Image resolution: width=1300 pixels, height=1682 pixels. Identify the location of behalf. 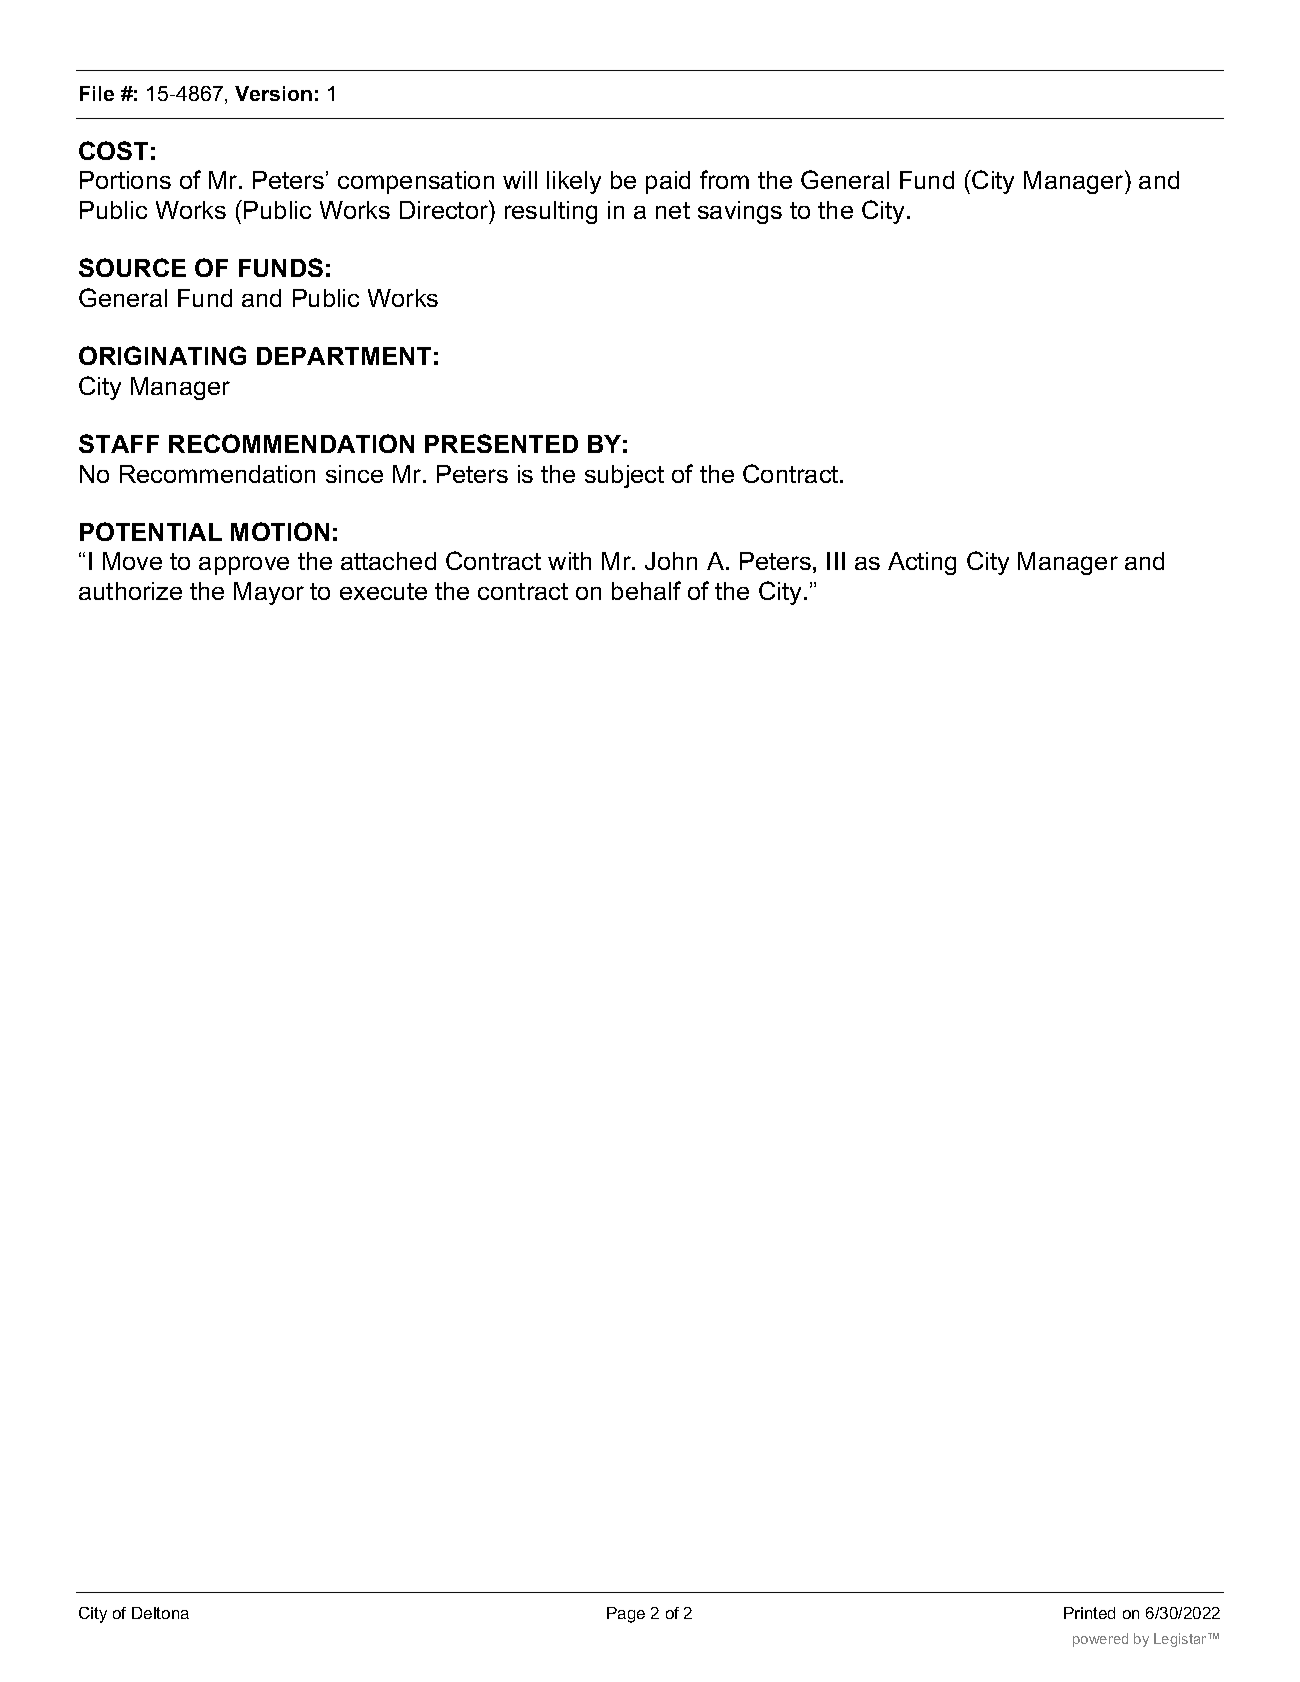
(646, 590).
